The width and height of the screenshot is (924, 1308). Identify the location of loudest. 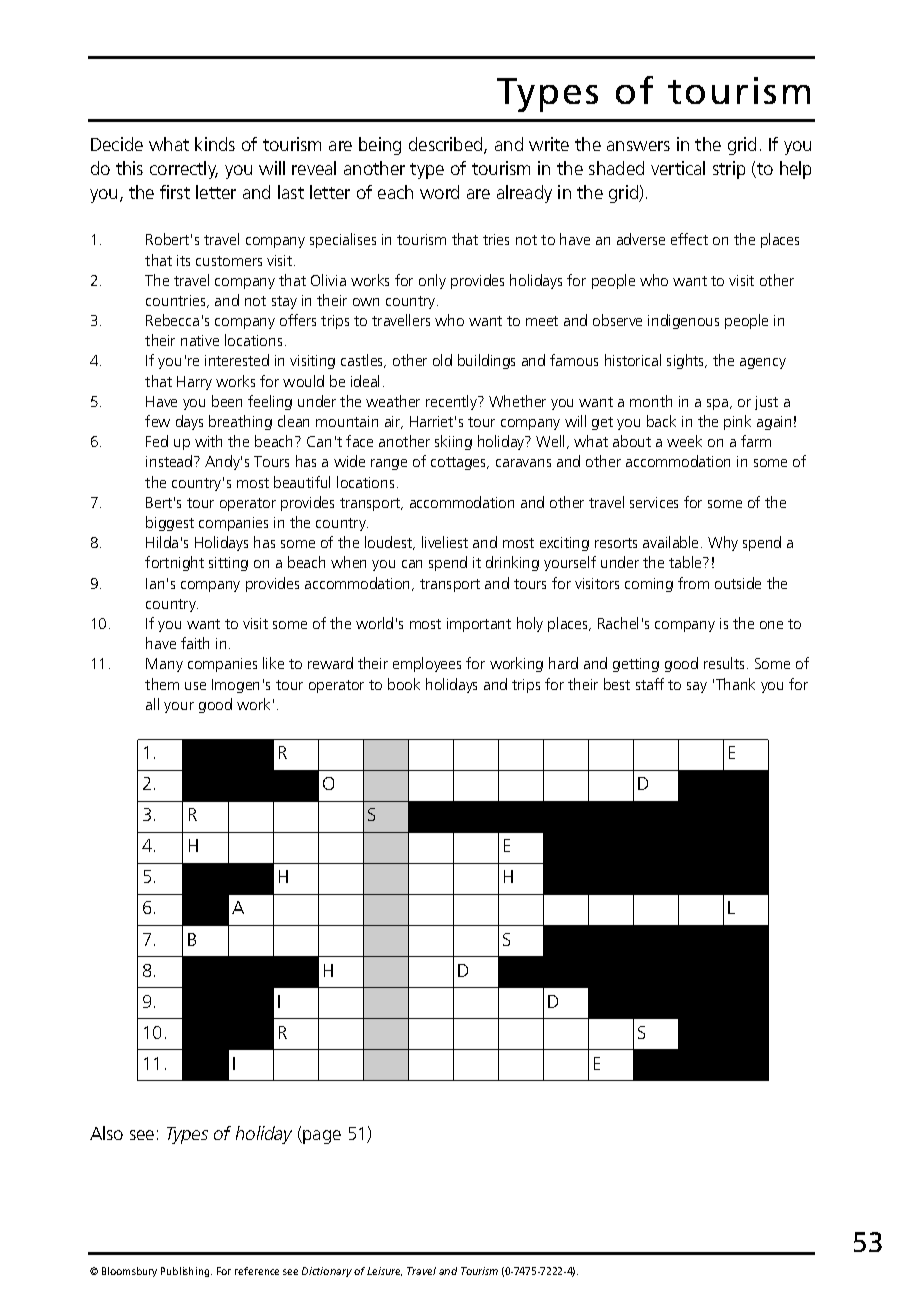
(390, 543).
